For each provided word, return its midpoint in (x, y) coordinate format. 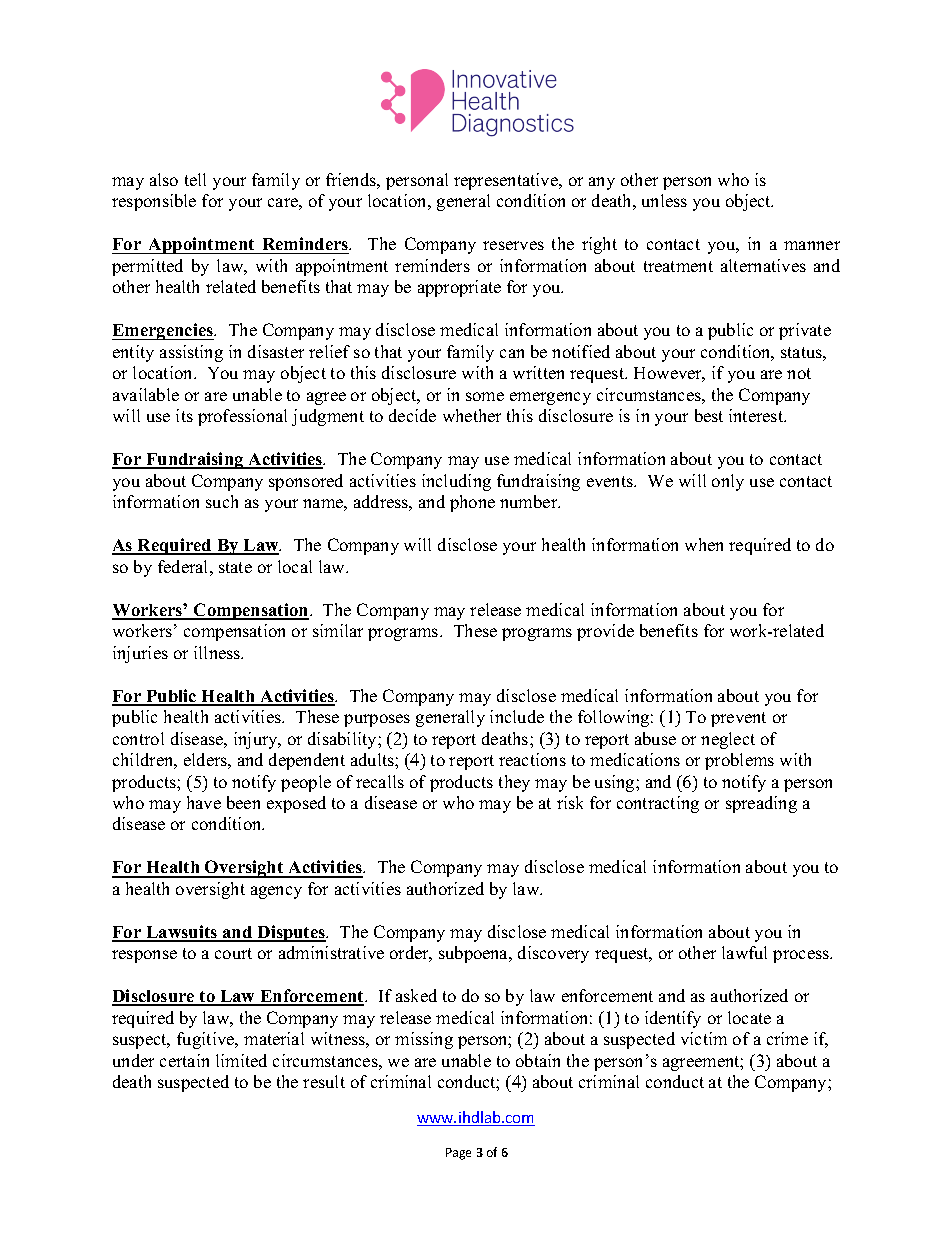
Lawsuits (182, 933)
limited (241, 1060)
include (517, 716)
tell (195, 179)
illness (218, 652)
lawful (744, 952)
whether (472, 415)
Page (458, 1154)
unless (664, 200)
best (709, 415)
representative (507, 181)
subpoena (475, 954)
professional (242, 417)
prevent (738, 719)
